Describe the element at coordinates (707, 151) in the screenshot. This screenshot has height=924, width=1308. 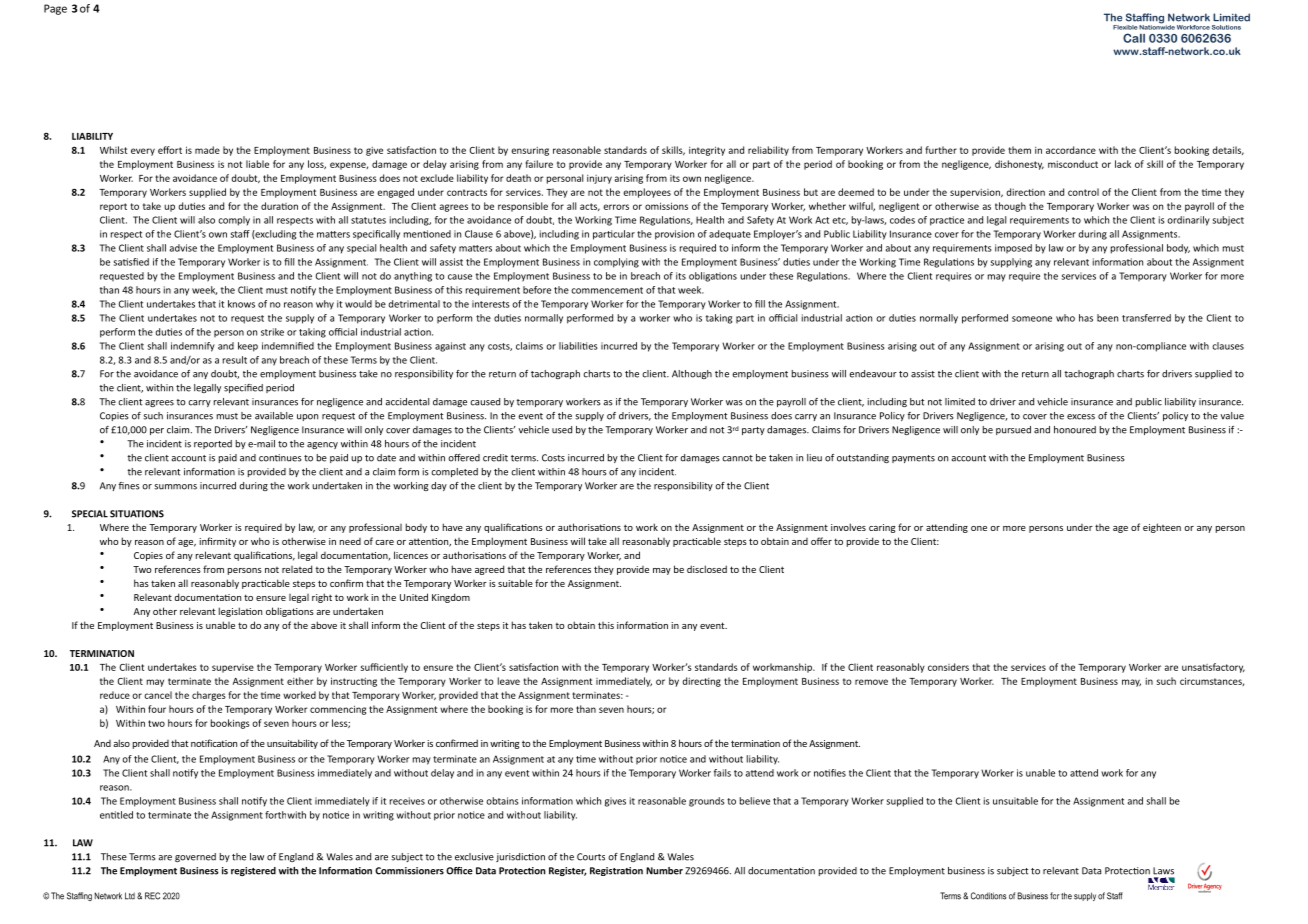
I see `integrity` at that location.
